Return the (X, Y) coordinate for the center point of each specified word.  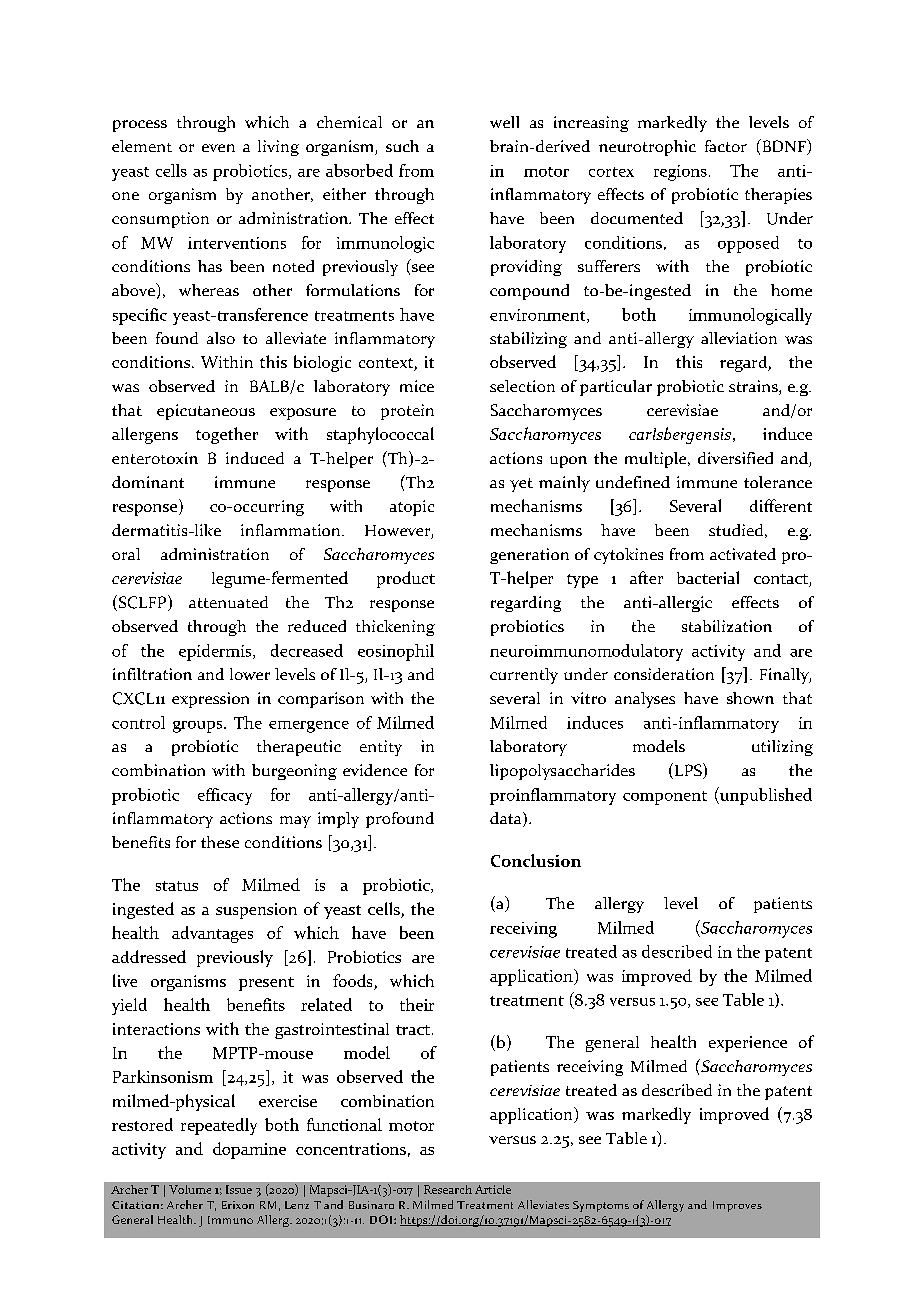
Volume (190, 1189)
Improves (737, 1206)
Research (448, 1189)
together (227, 435)
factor (726, 146)
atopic (412, 508)
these (220, 842)
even (218, 148)
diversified (735, 458)
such (402, 146)
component (665, 798)
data (507, 819)
